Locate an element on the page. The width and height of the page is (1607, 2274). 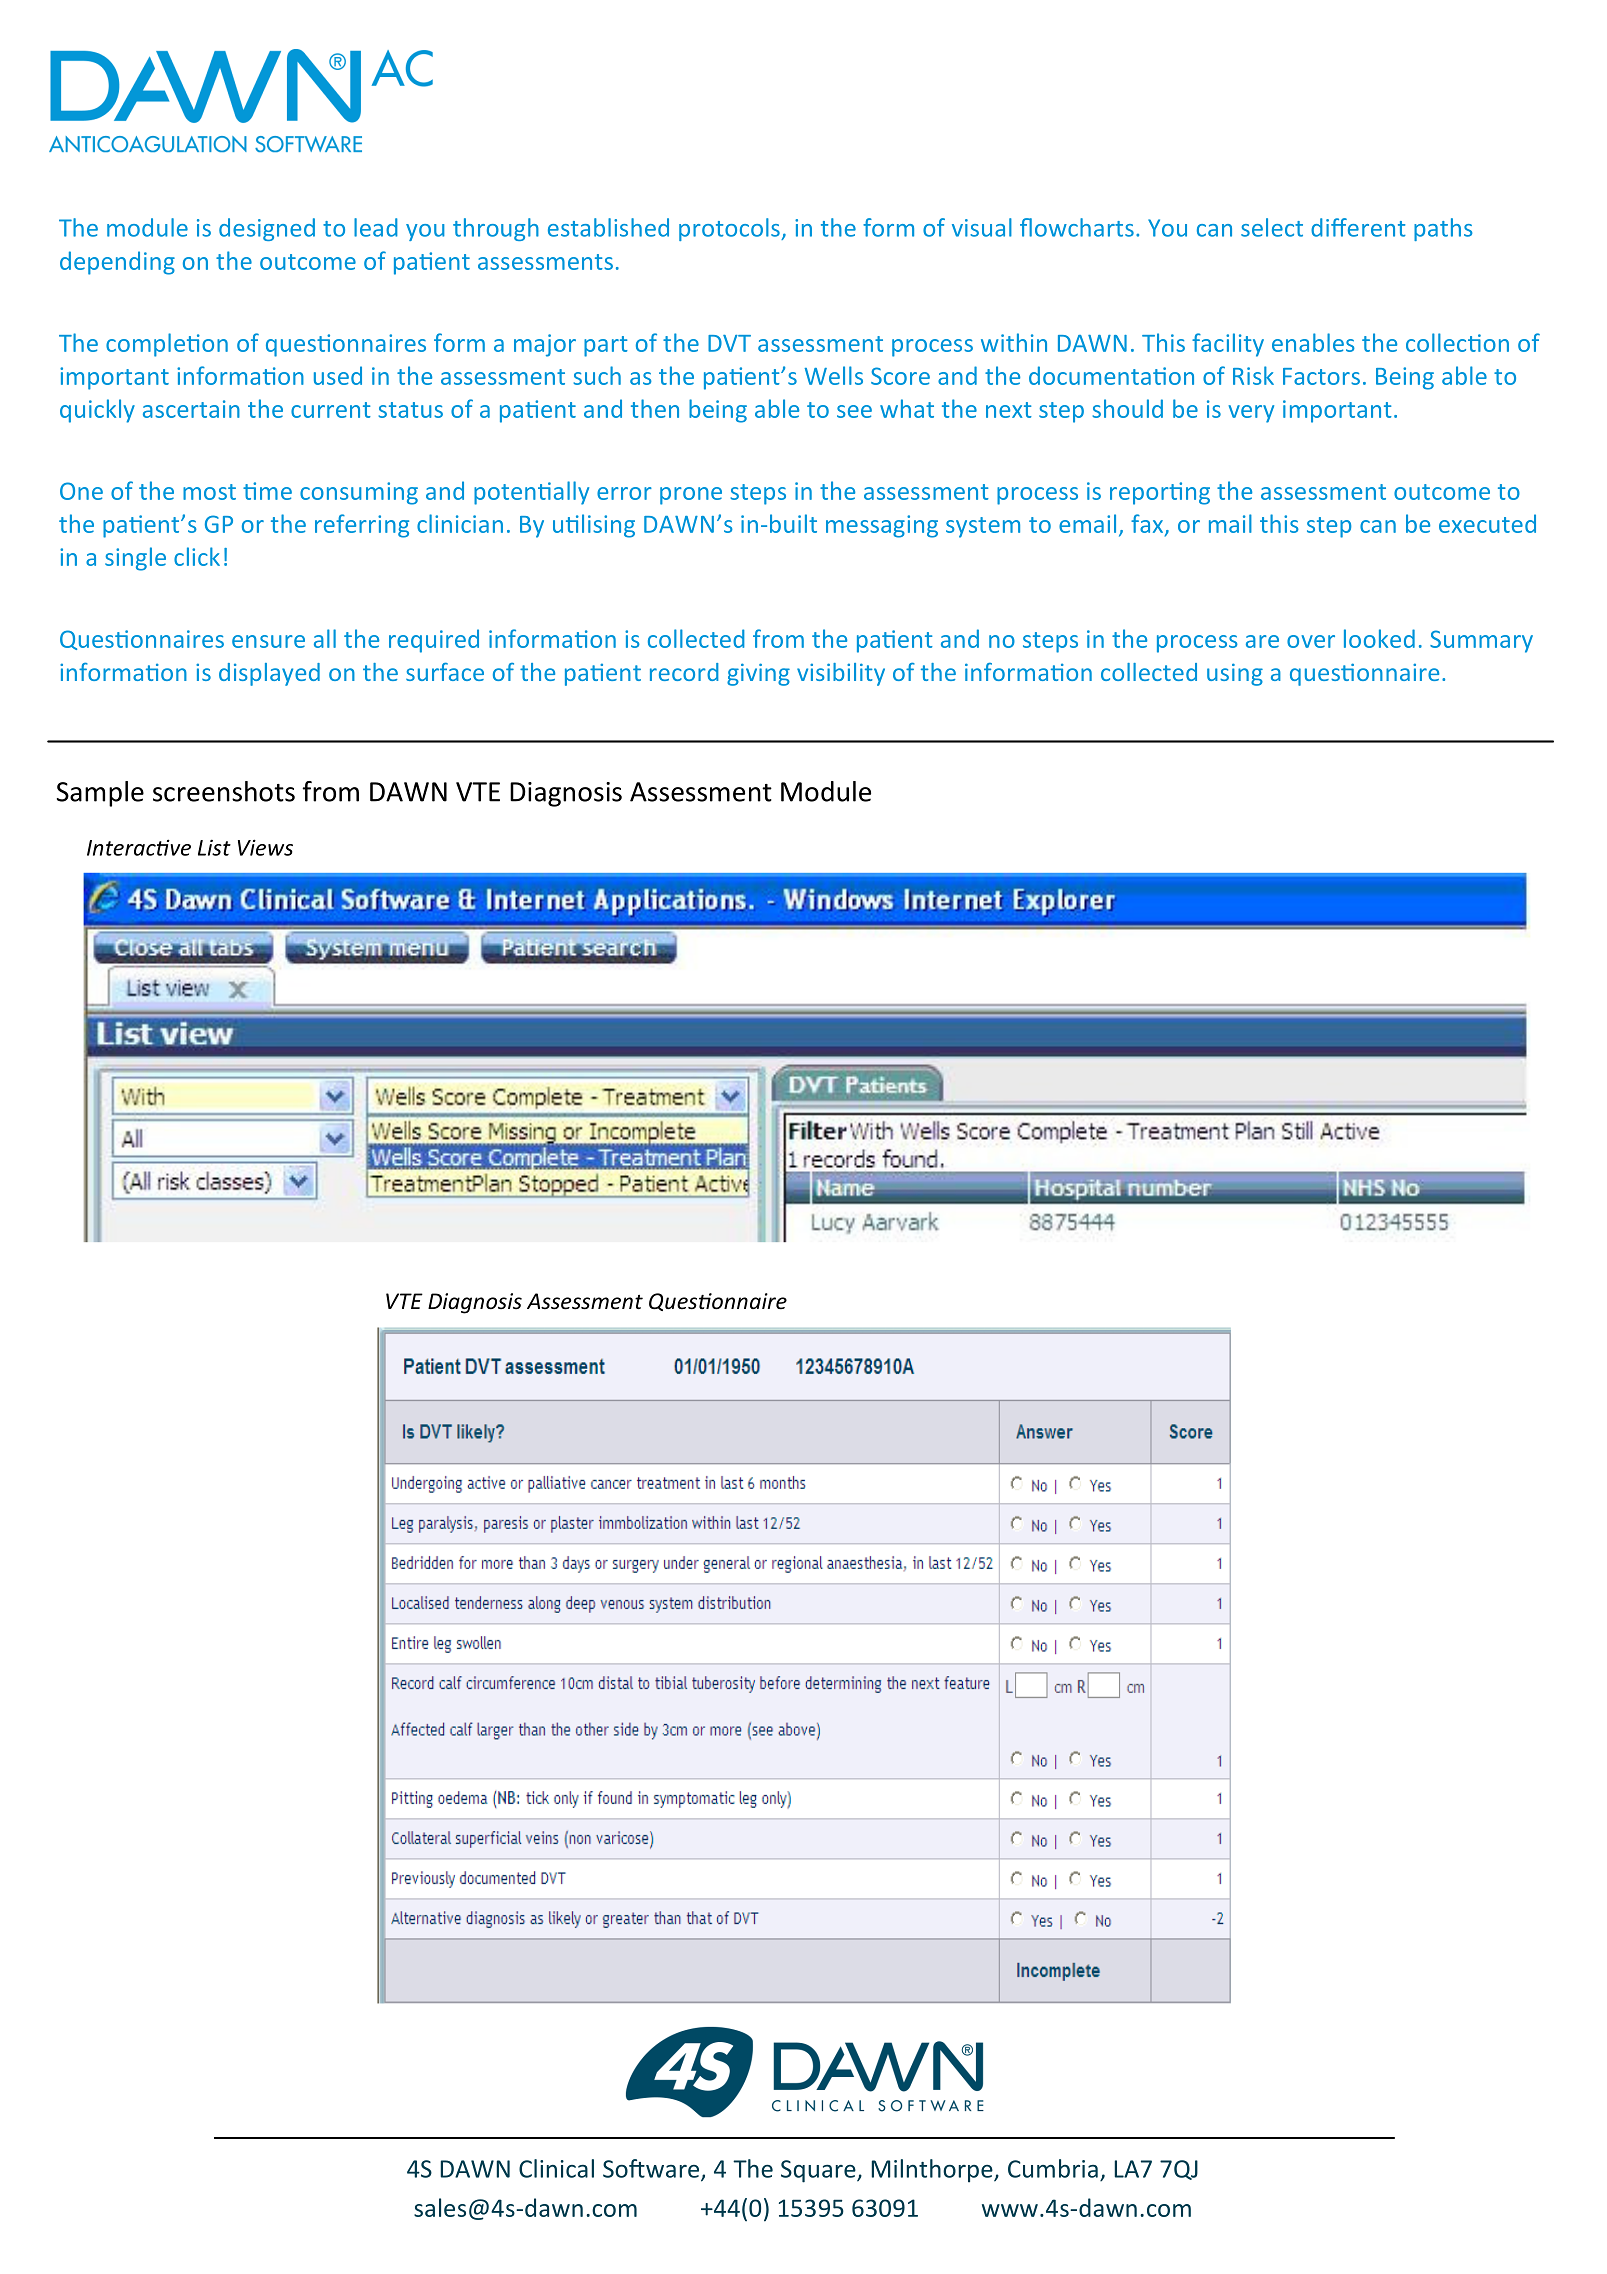
designed is located at coordinates (267, 229).
